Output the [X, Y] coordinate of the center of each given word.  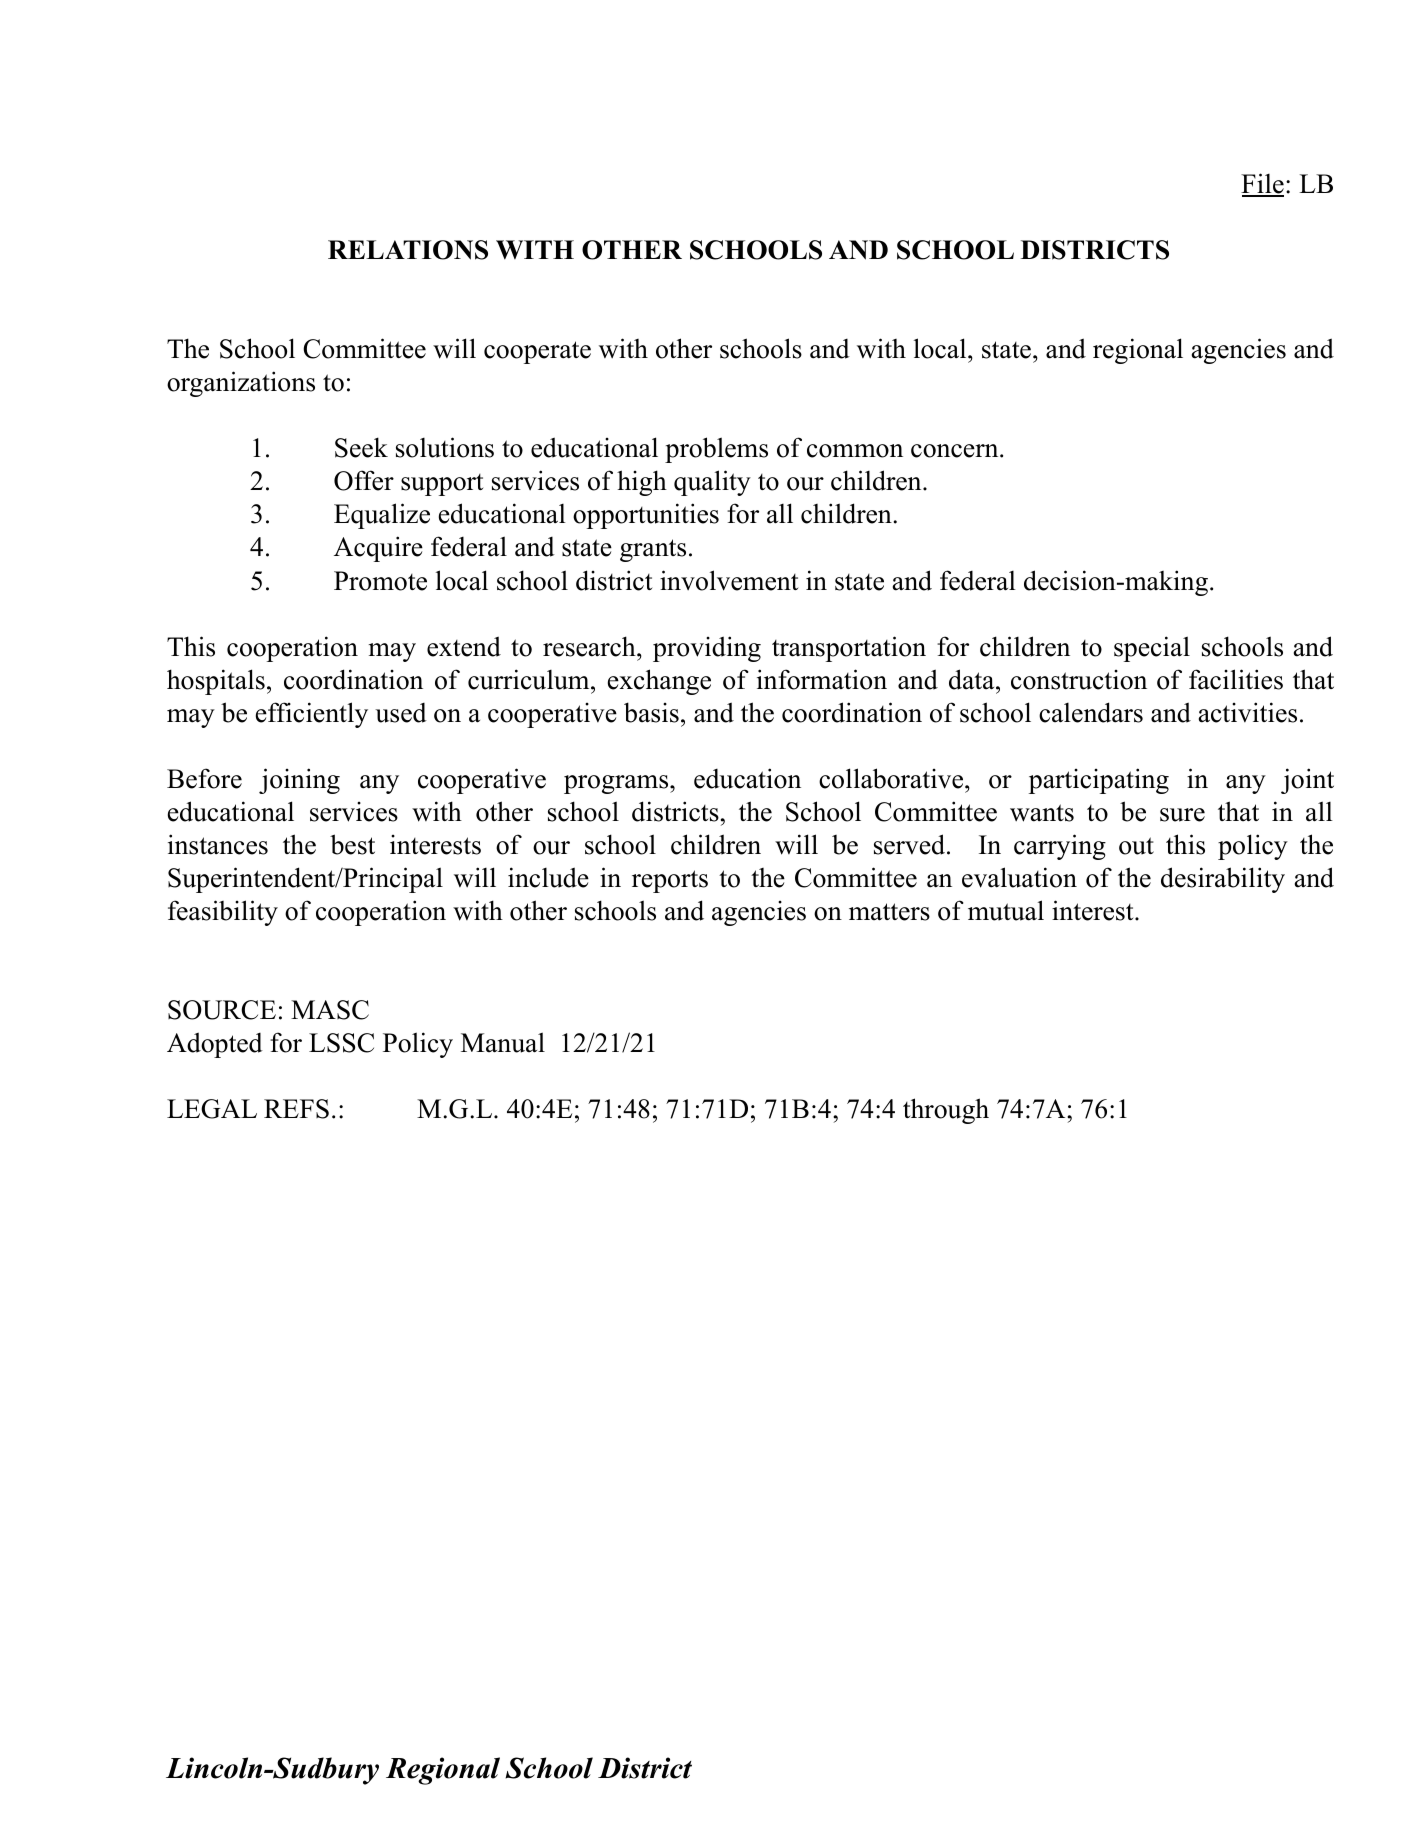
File [1262, 184]
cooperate [537, 352]
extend [464, 646]
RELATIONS [408, 250]
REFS [296, 1109]
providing [707, 649]
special [1152, 649]
